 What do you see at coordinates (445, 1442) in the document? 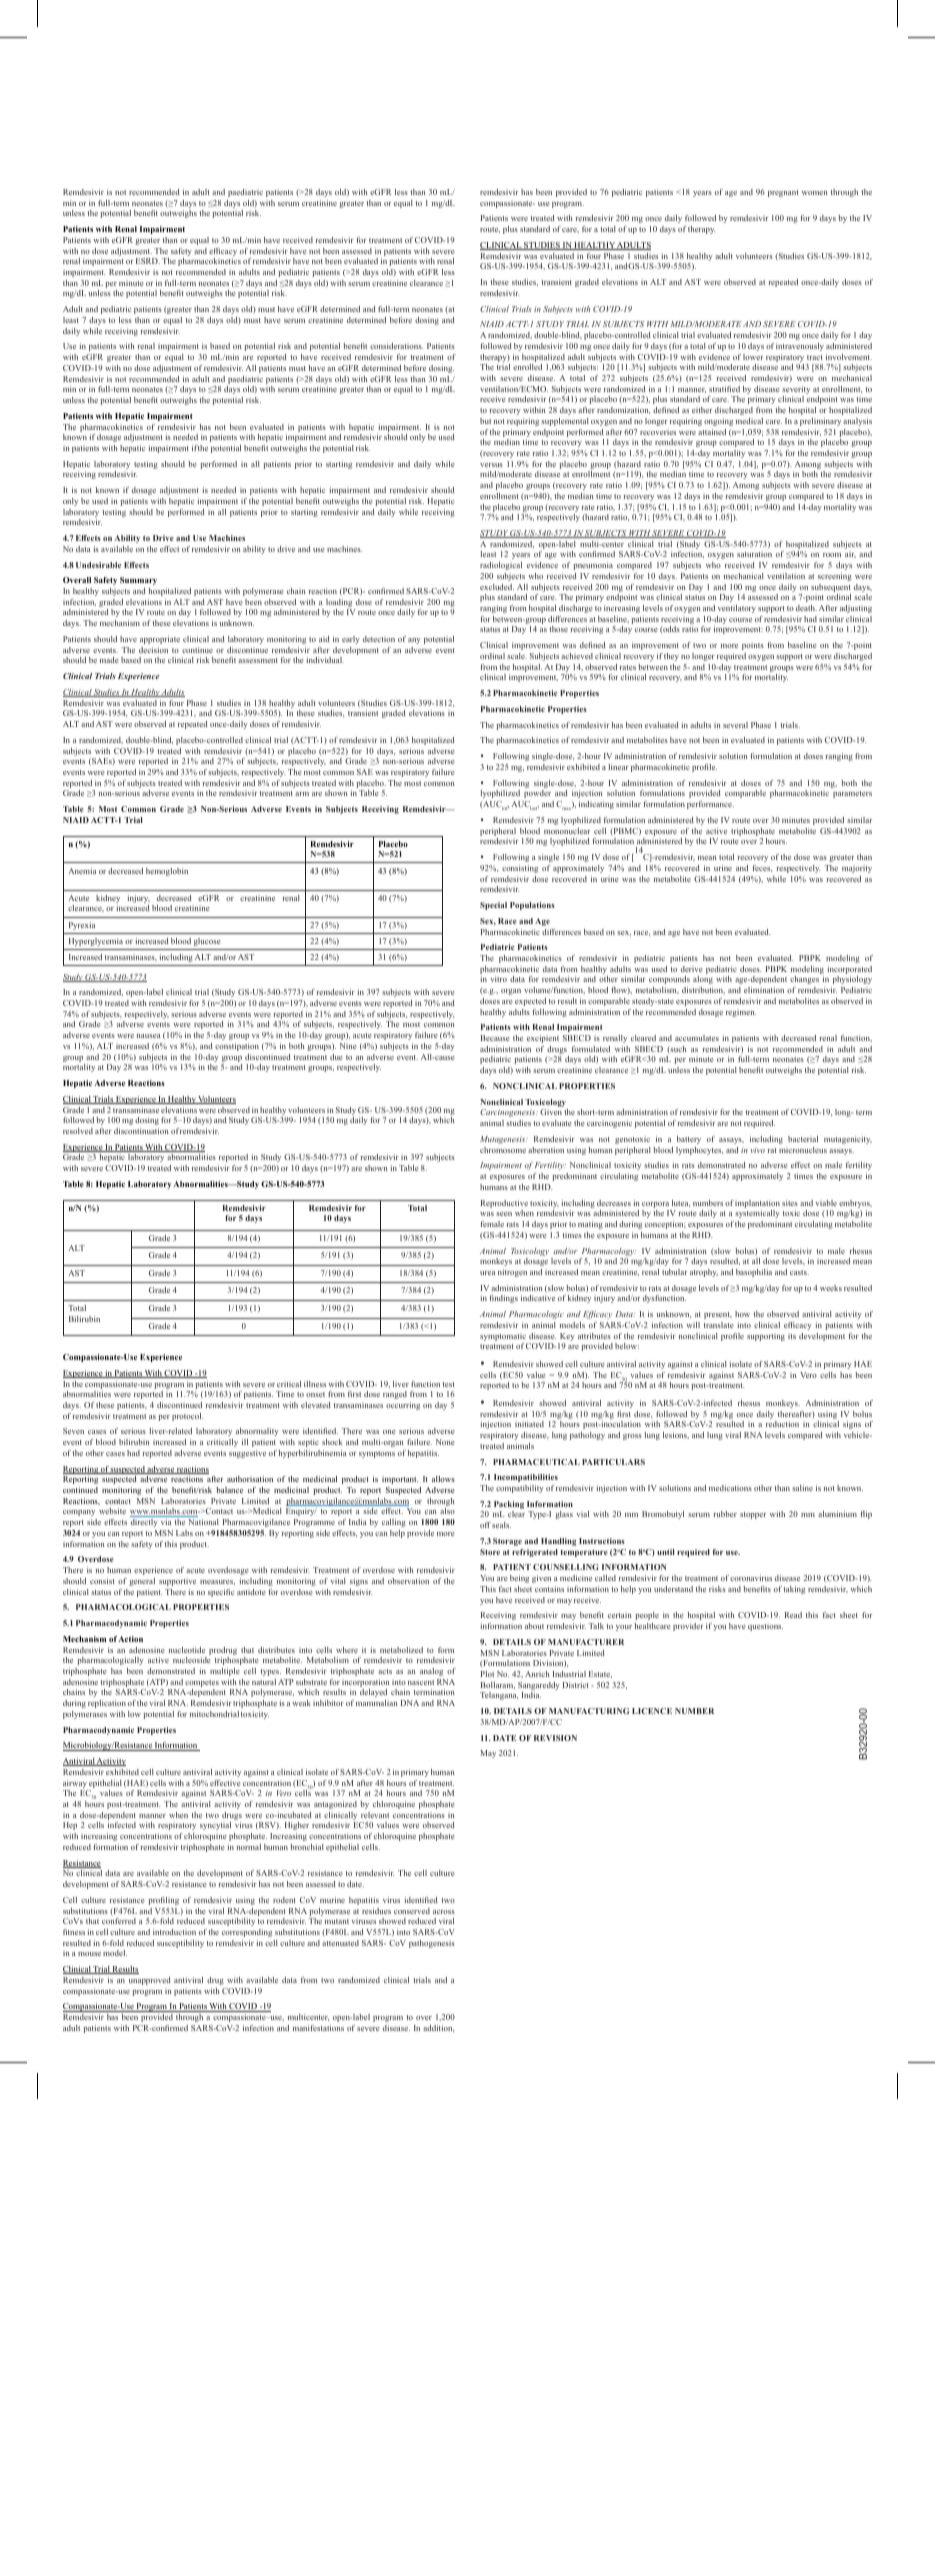
I see `None` at bounding box center [445, 1442].
